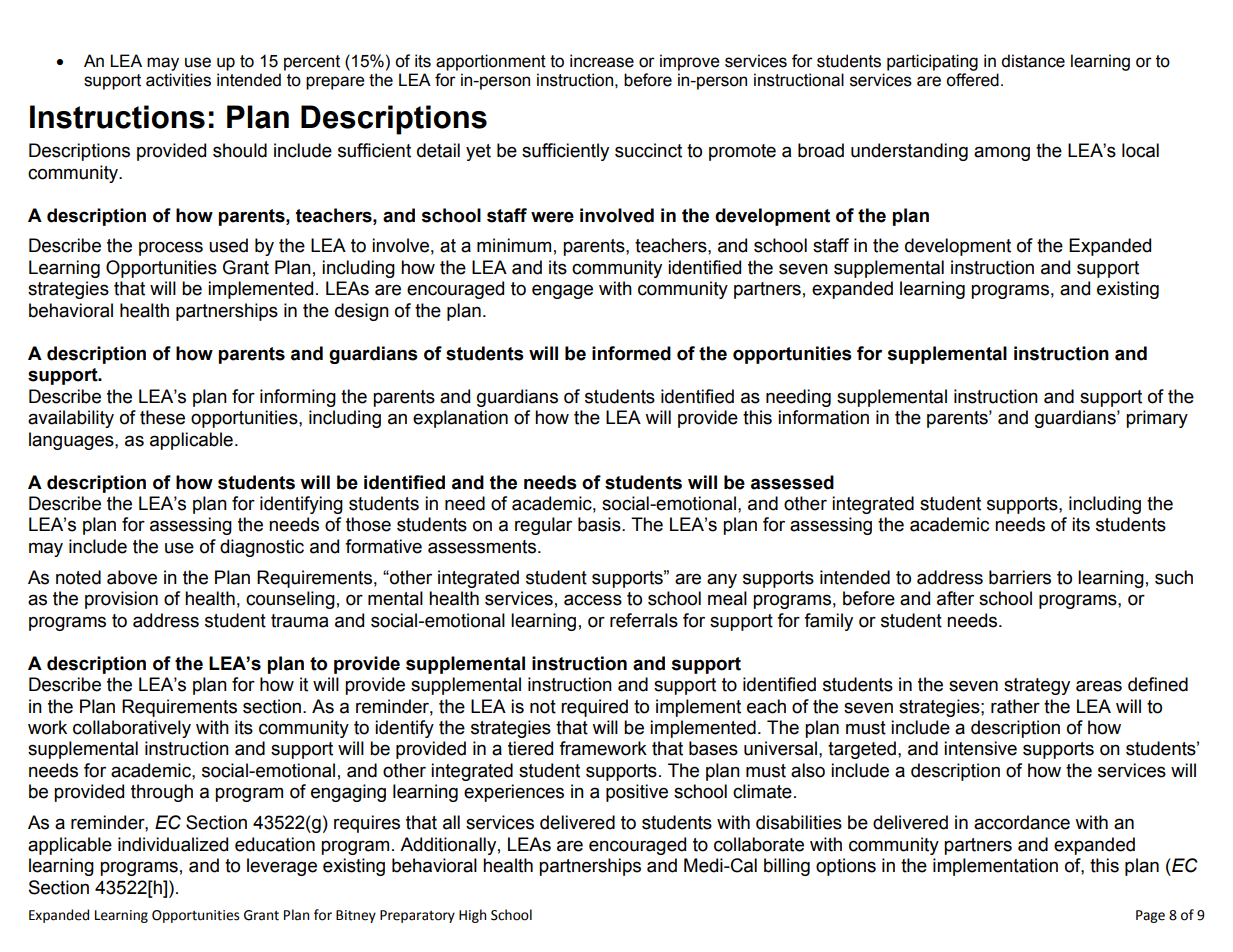 This page has width=1233, height=952. Describe the element at coordinates (1150, 916) in the page. I see `Page` at that location.
